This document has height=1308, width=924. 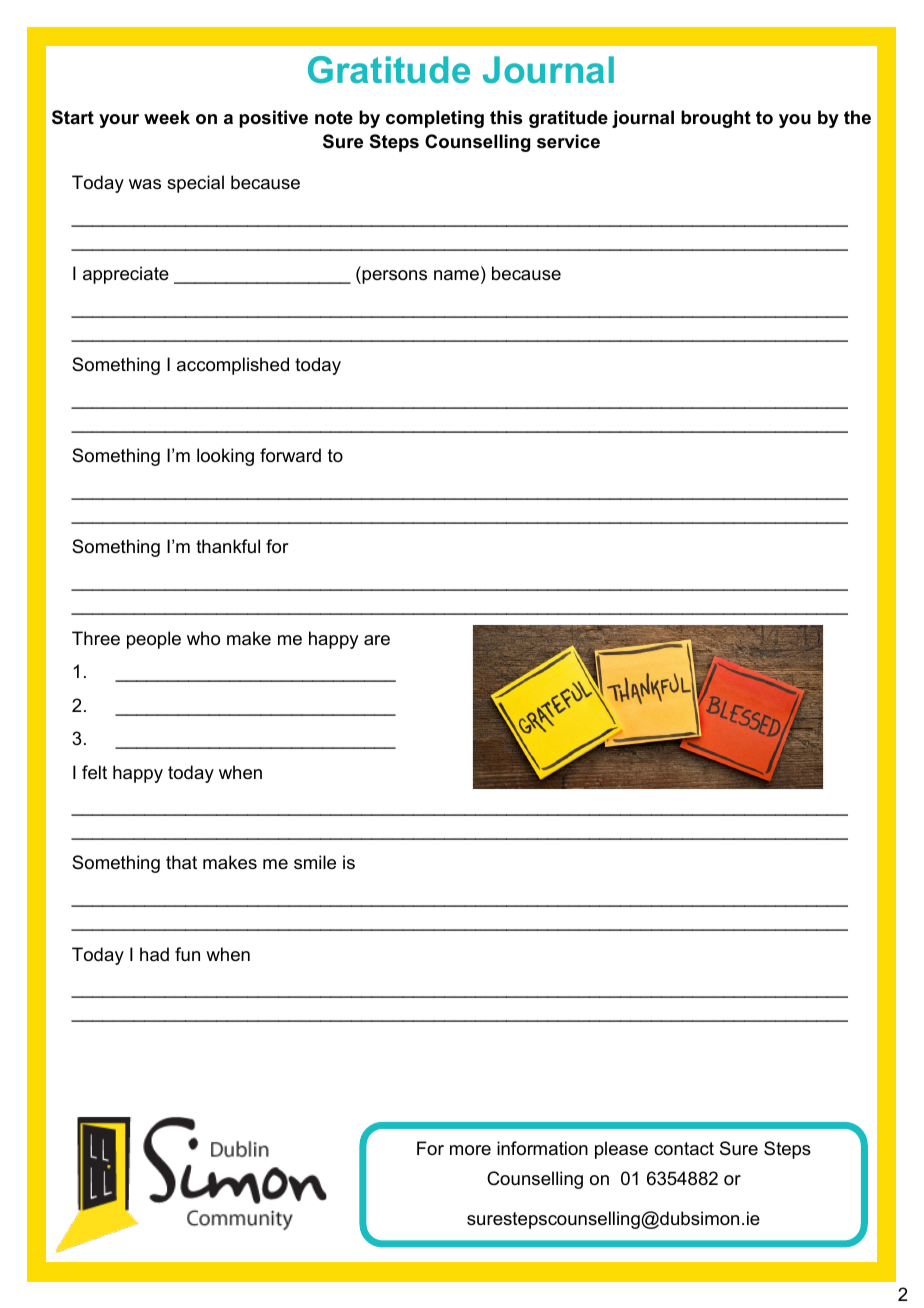 I want to click on completing, so click(x=435, y=119).
